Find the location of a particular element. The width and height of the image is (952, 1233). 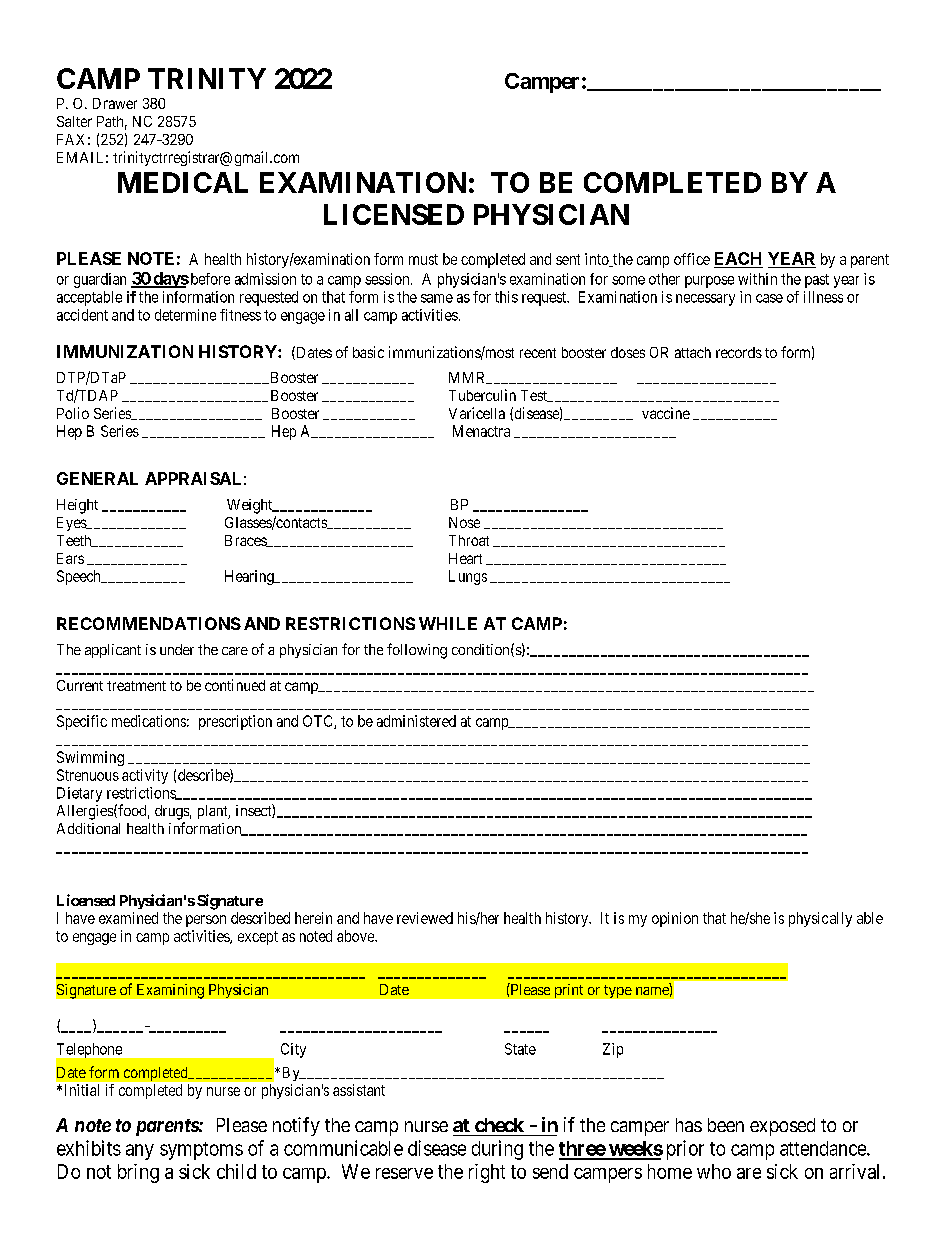

EACH is located at coordinates (738, 260).
